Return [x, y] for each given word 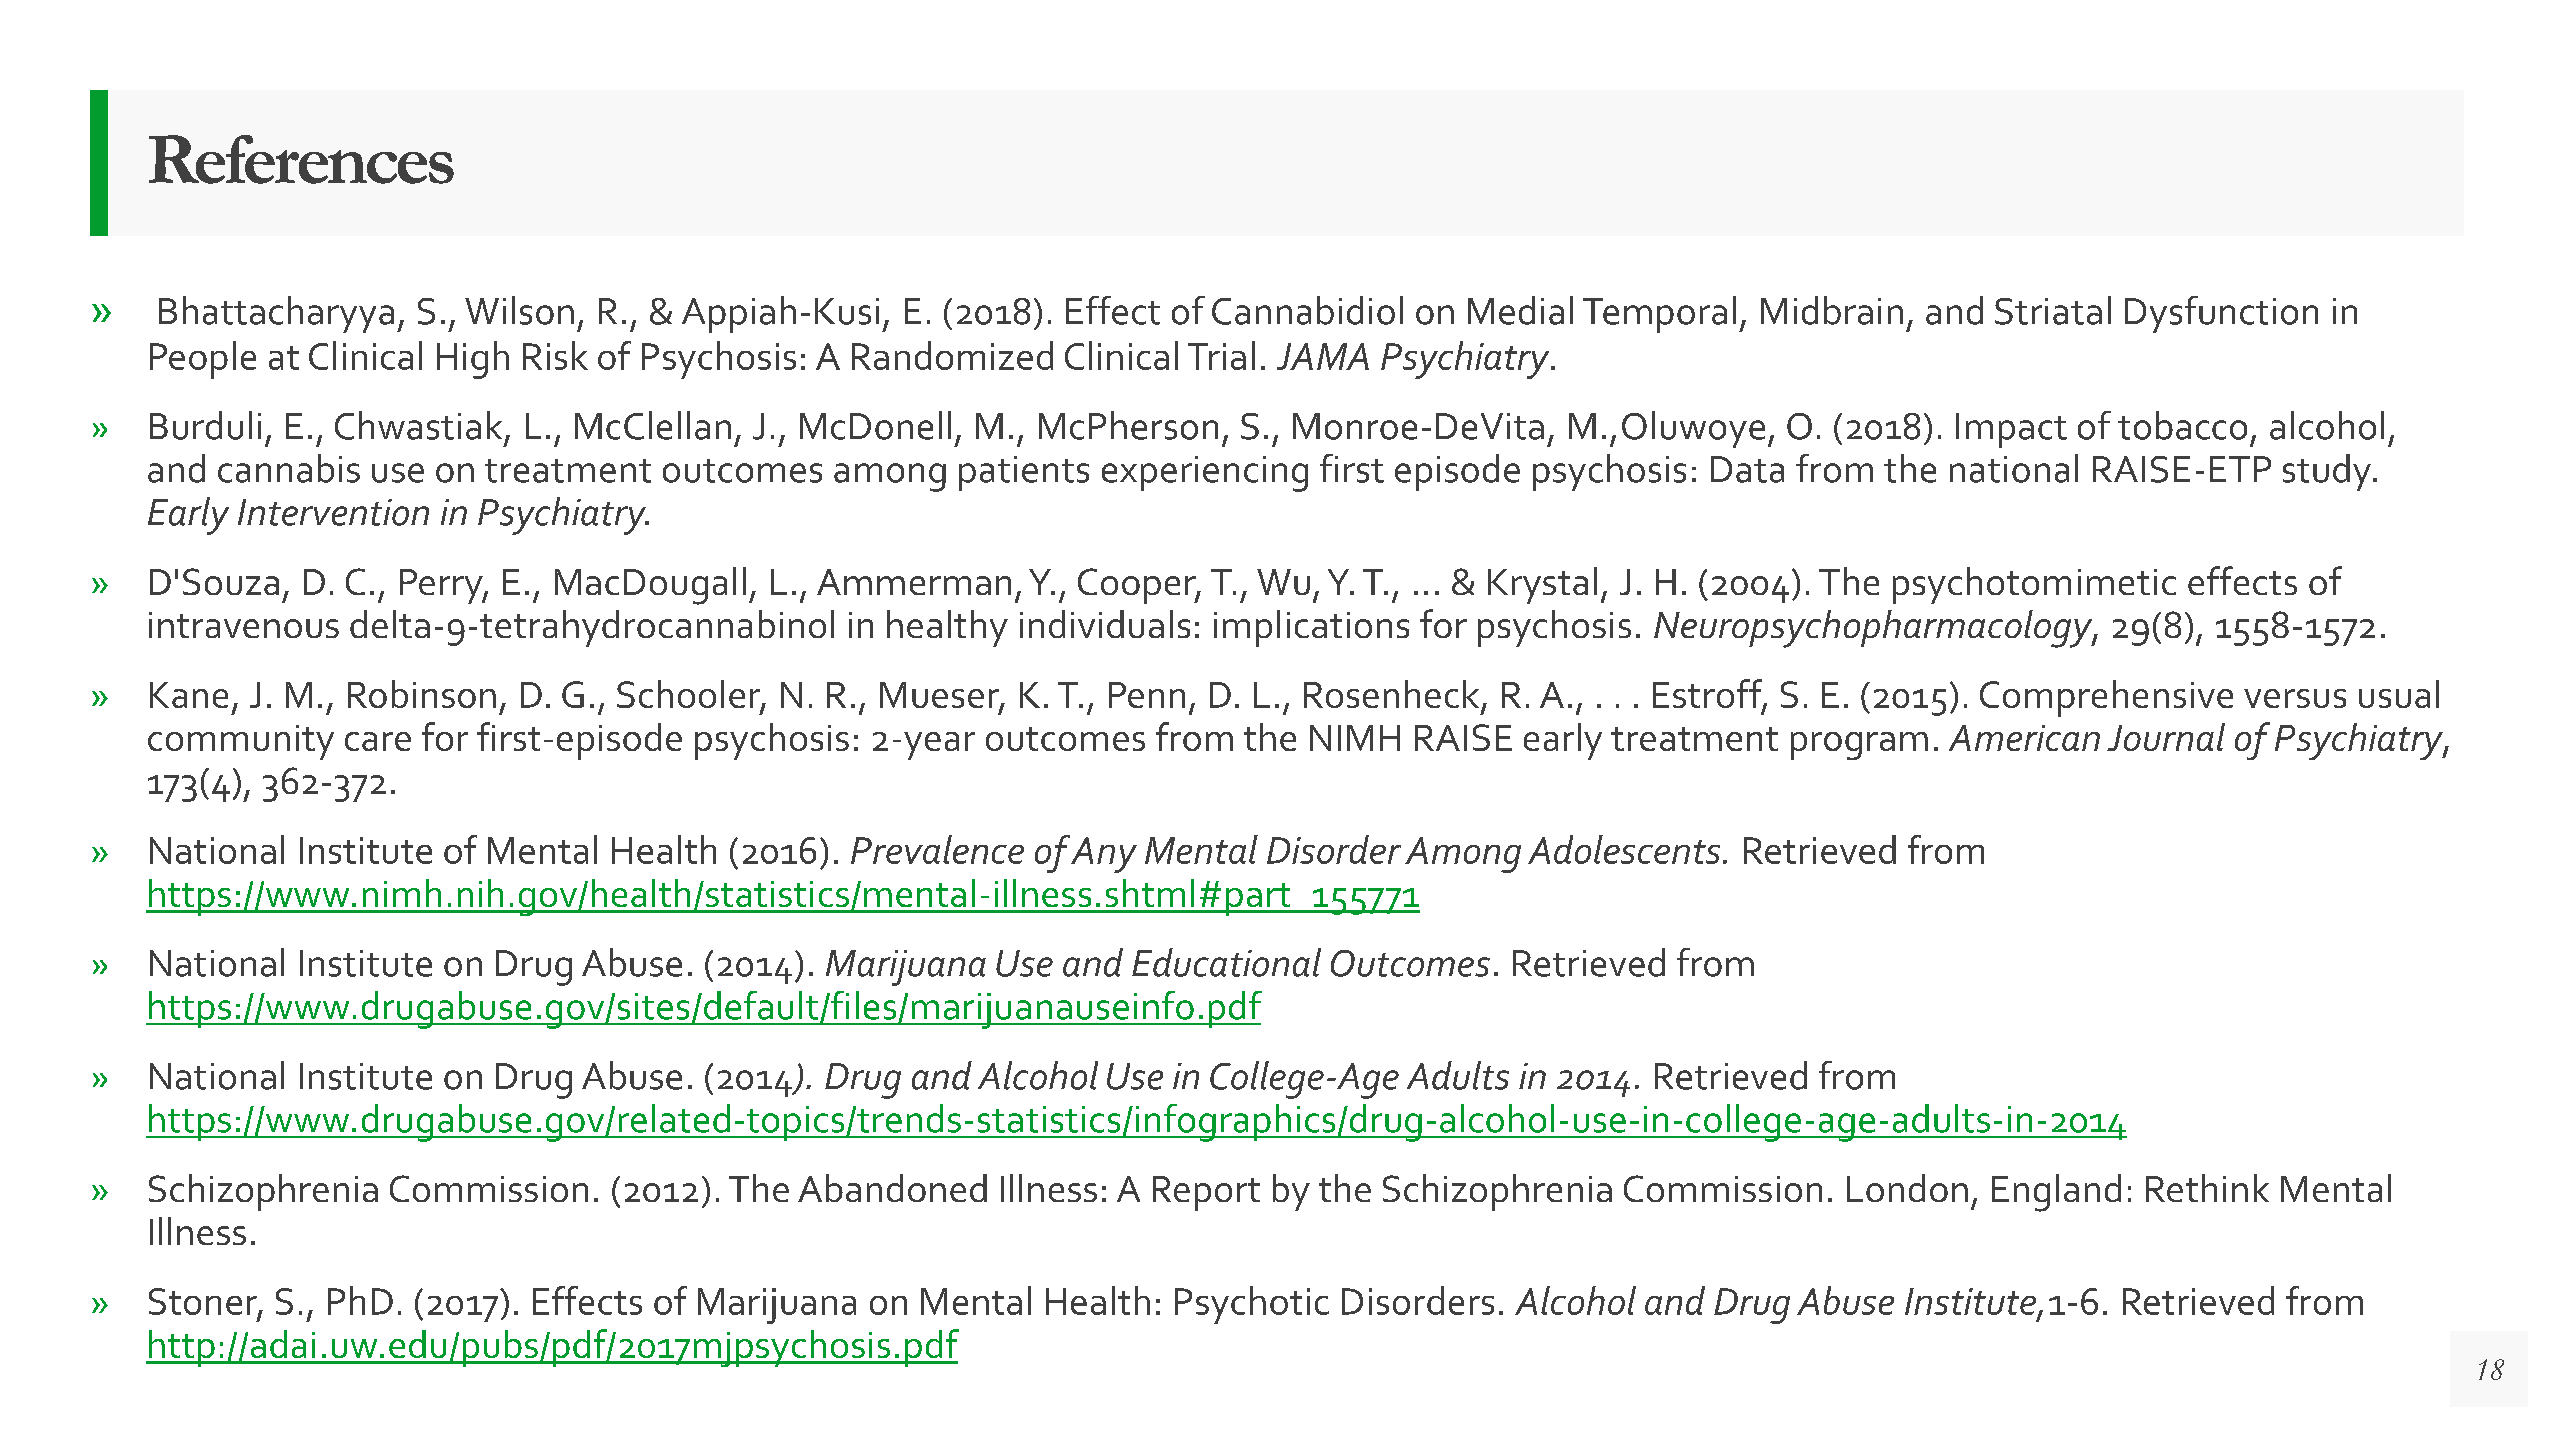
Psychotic [1252, 1305]
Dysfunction [2221, 314]
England [2056, 1193]
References [301, 159]
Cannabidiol [1307, 310]
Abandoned [892, 1188]
